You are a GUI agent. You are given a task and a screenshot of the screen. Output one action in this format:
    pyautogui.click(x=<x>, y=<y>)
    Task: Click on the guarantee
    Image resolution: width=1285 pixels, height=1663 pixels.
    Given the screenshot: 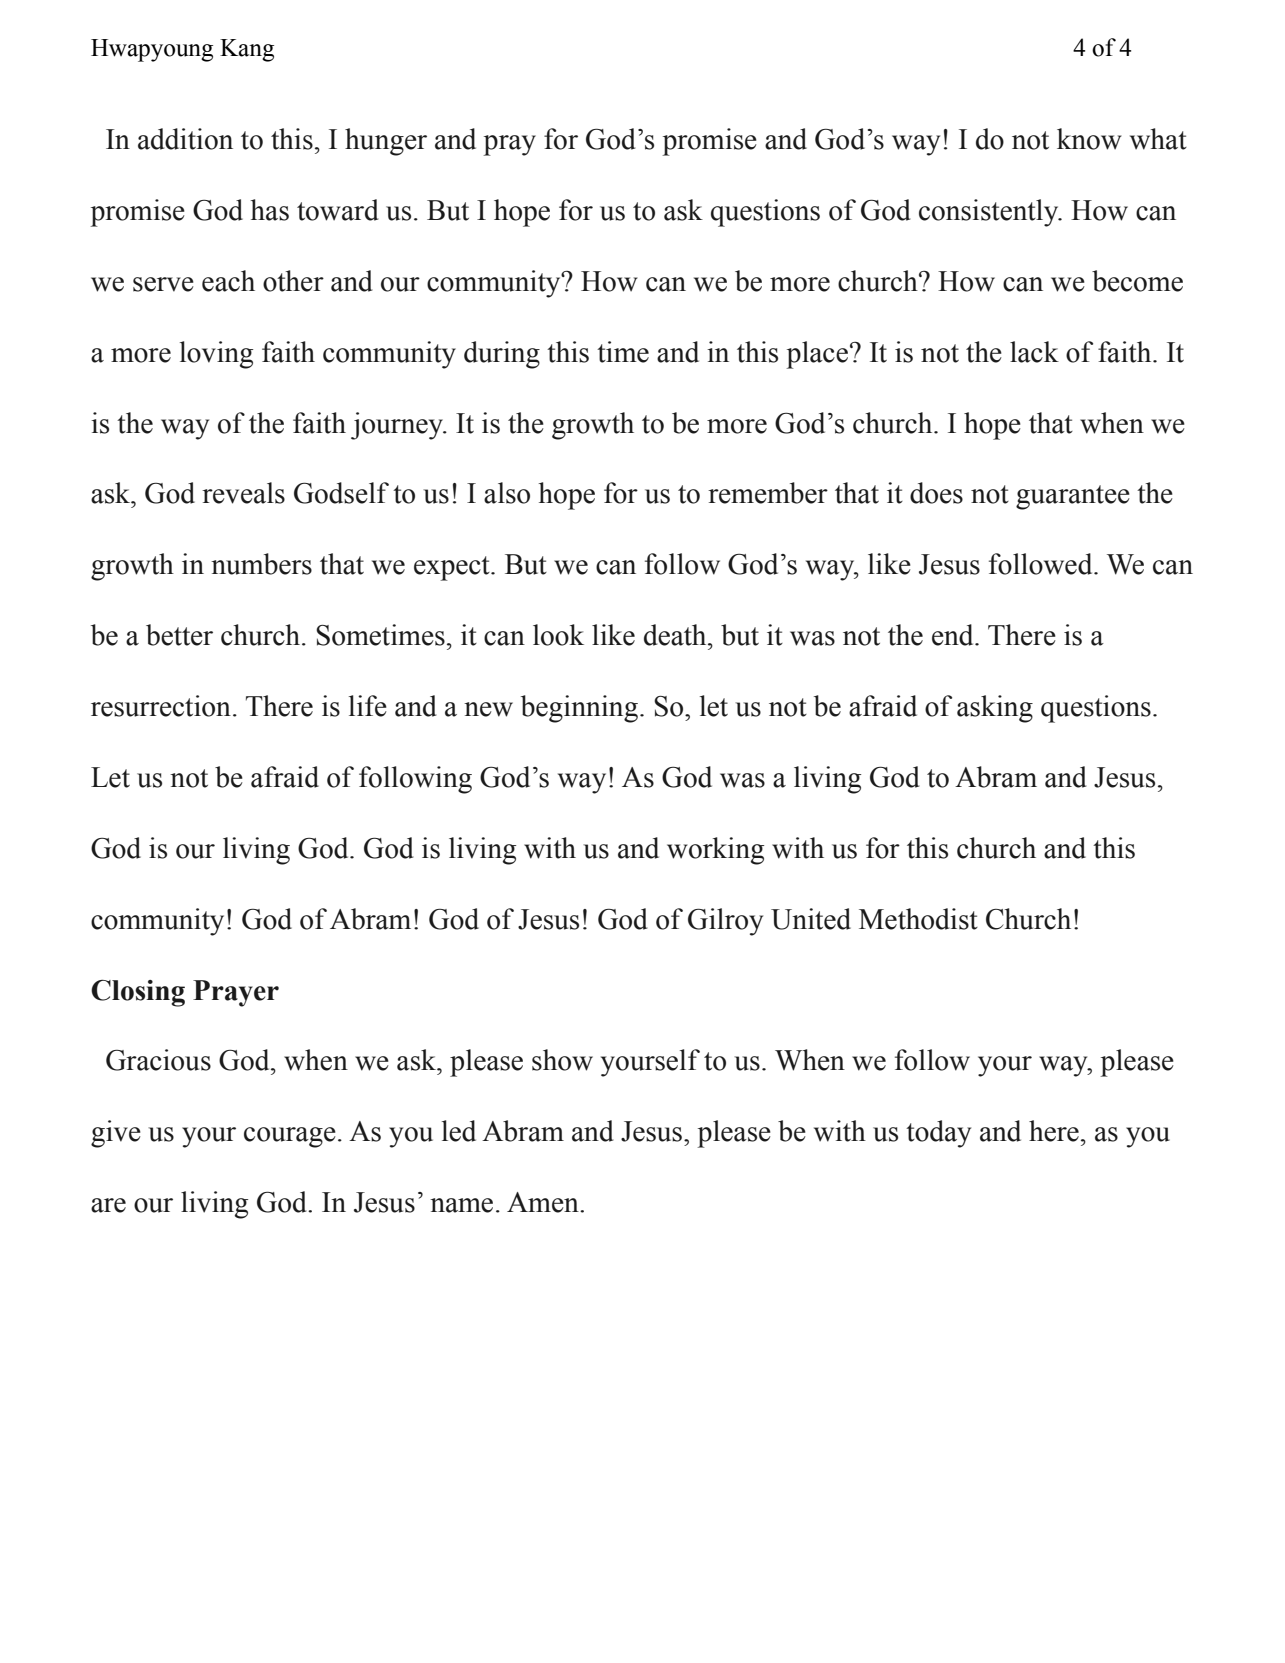 What is the action you would take?
    pyautogui.click(x=1073, y=497)
